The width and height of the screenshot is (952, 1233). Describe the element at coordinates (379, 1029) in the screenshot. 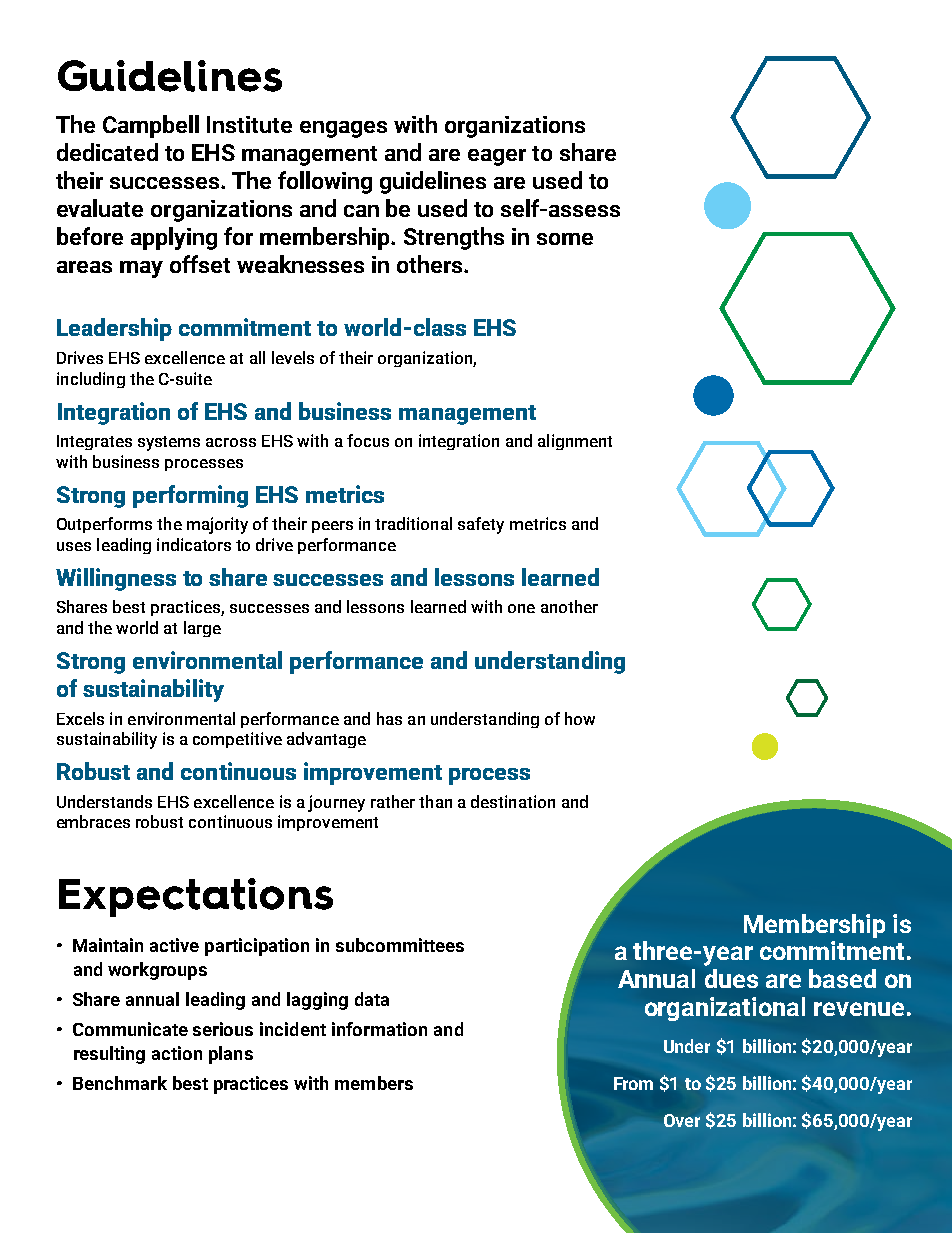

I see `information` at that location.
